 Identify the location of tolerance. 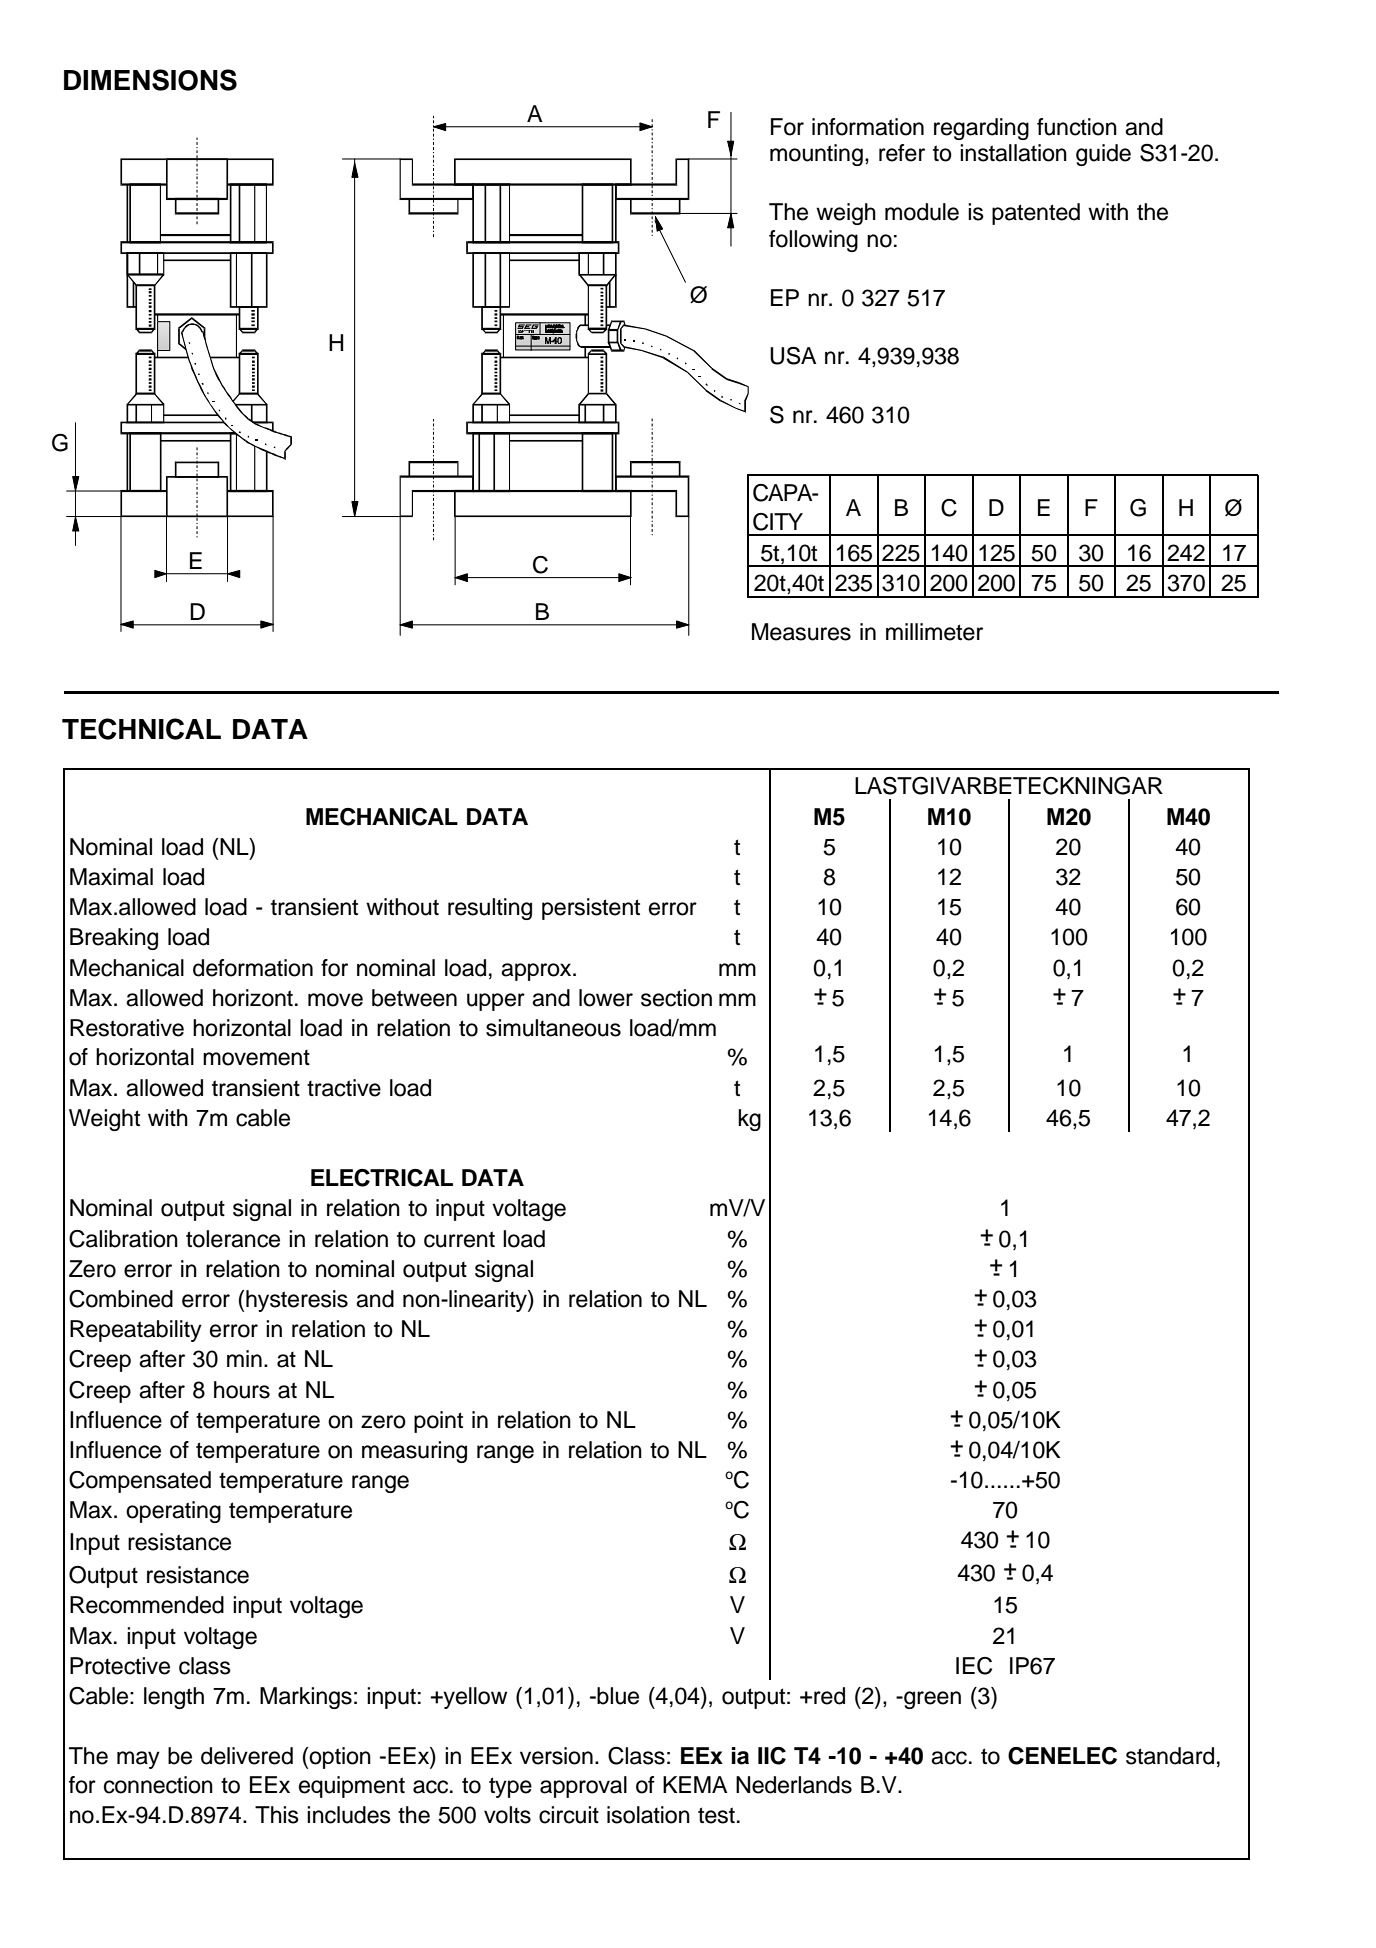
(233, 1239).
